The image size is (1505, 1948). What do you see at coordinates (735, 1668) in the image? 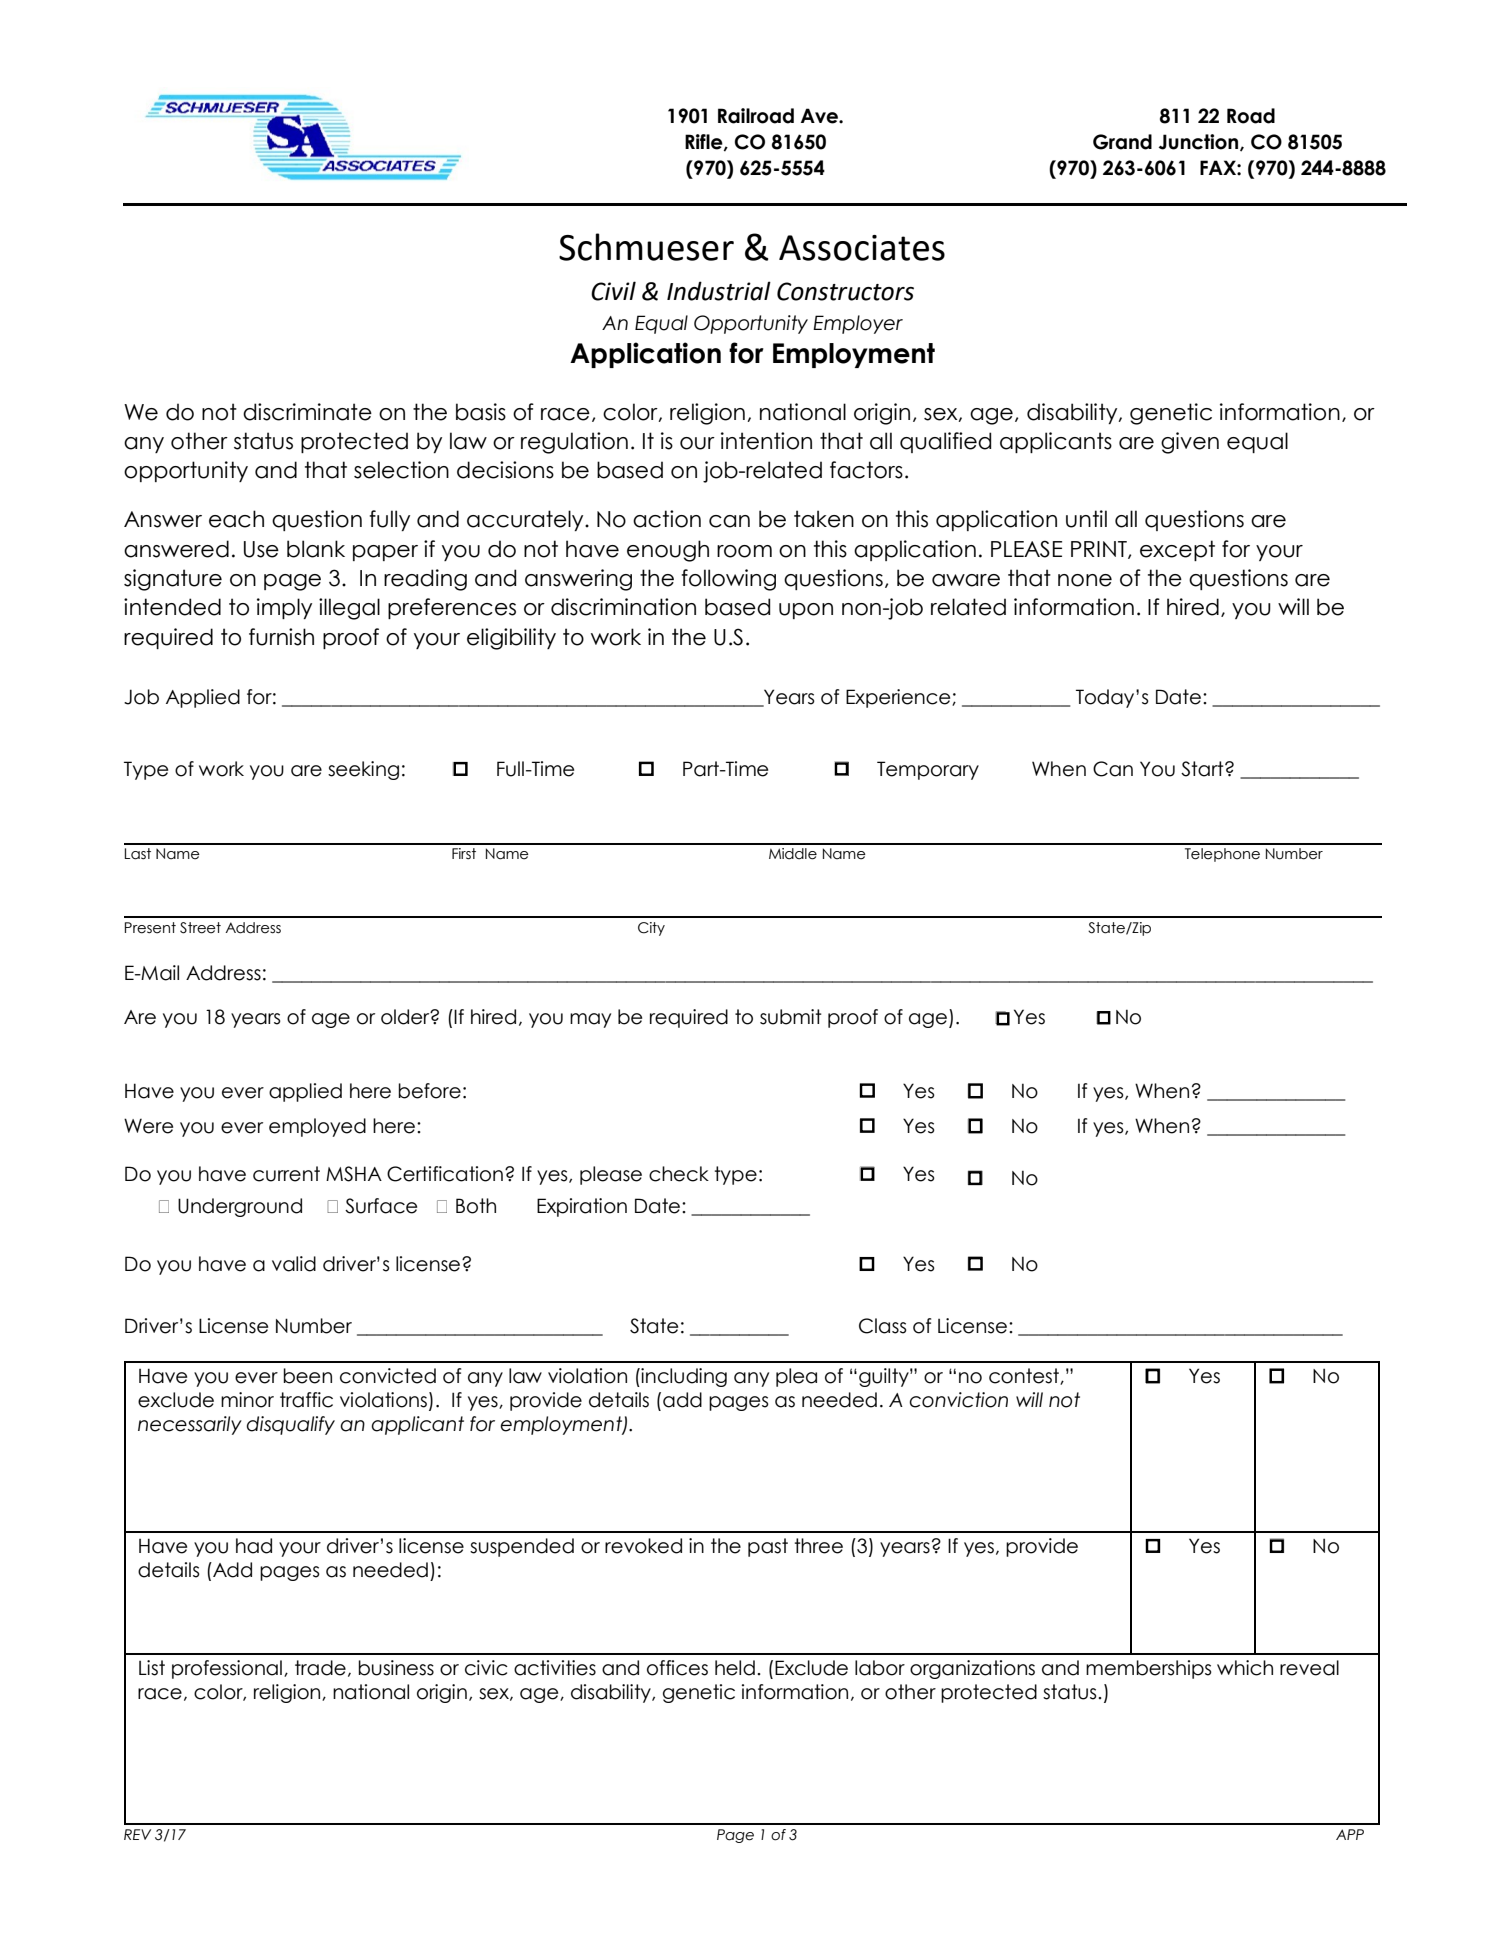
I see `held` at bounding box center [735, 1668].
